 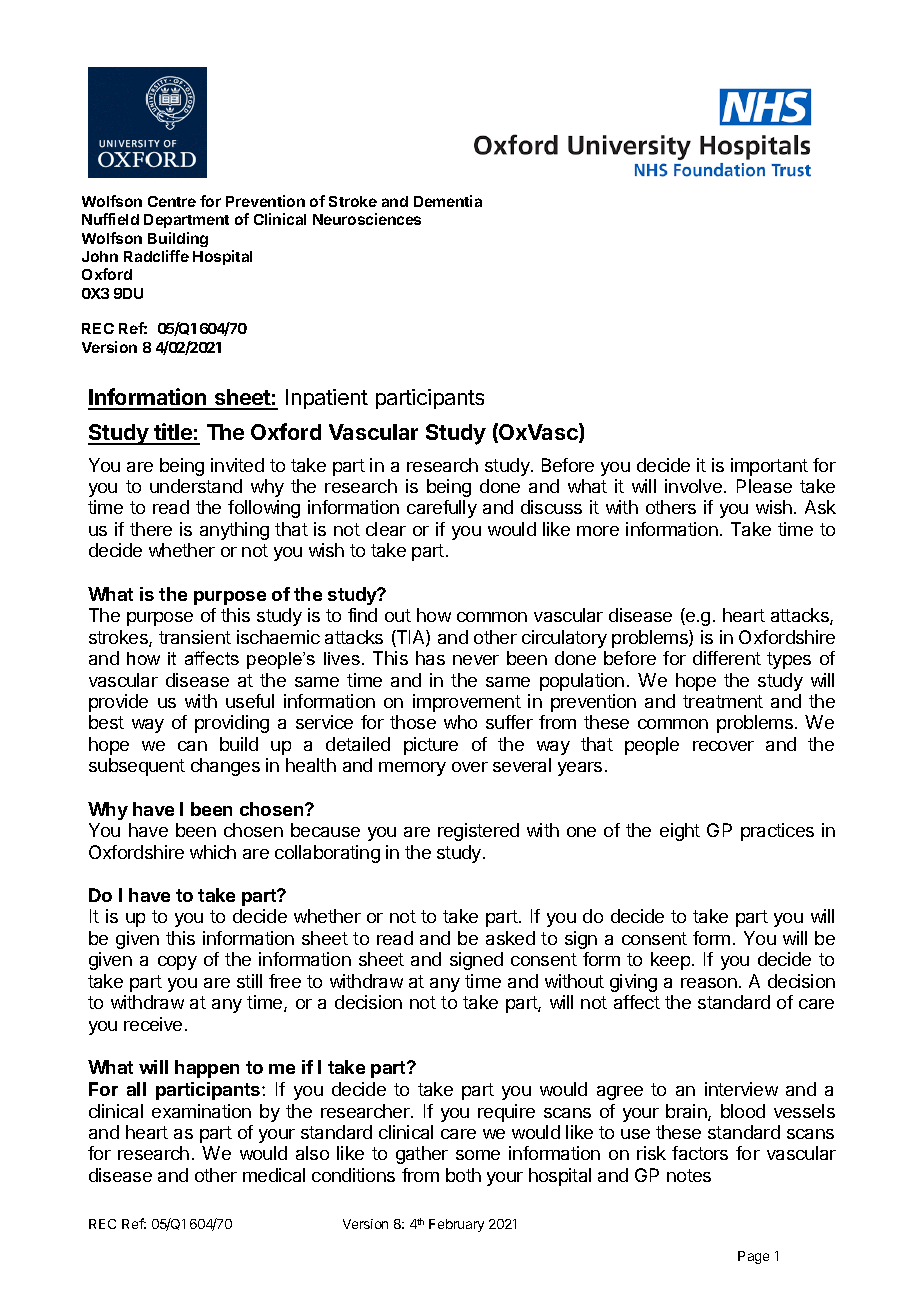 I want to click on who, so click(x=460, y=722).
